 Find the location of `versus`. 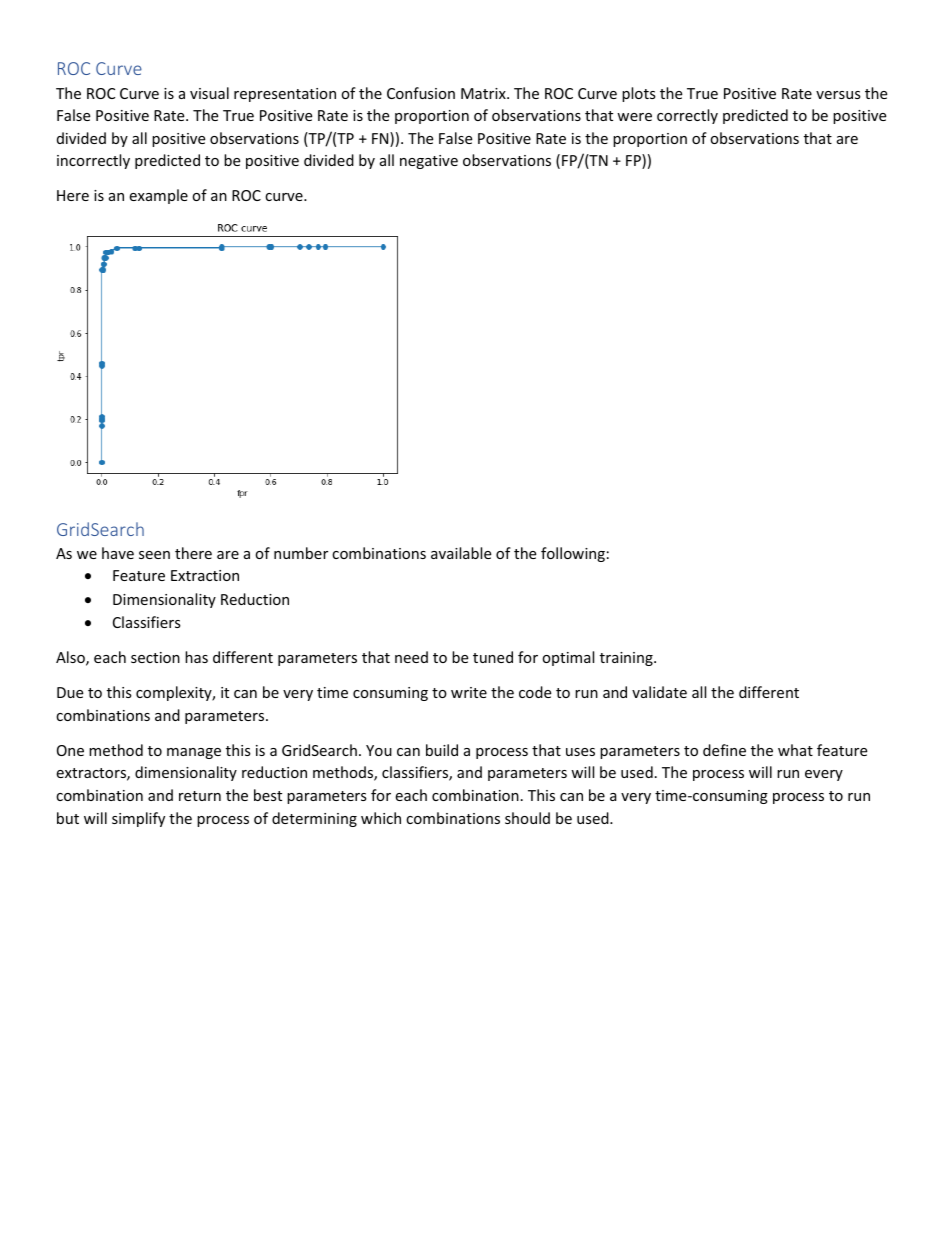

versus is located at coordinates (838, 95).
